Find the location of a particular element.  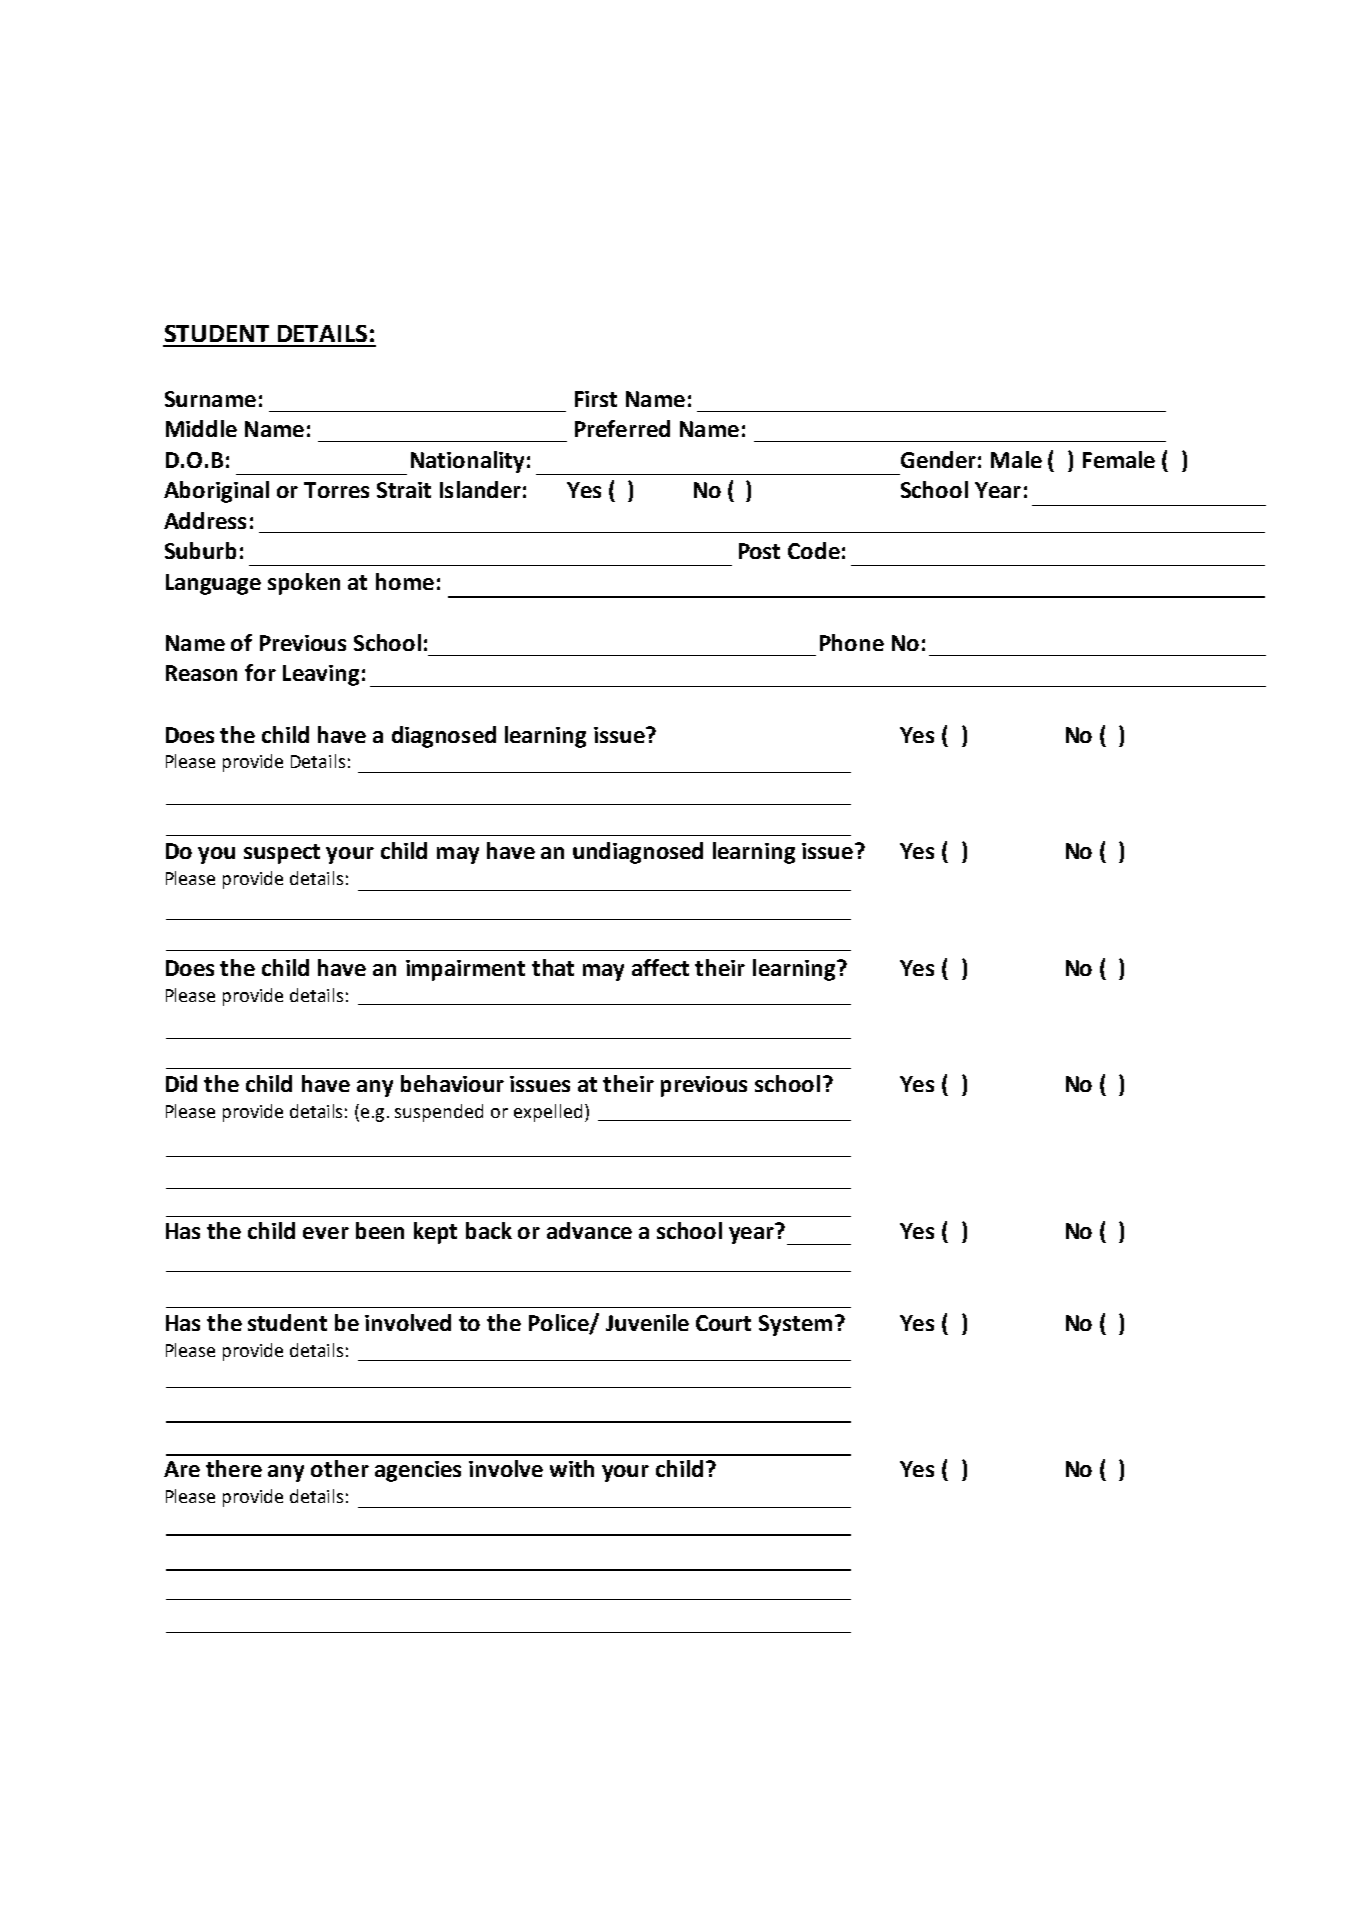

System is located at coordinates (795, 1325).
